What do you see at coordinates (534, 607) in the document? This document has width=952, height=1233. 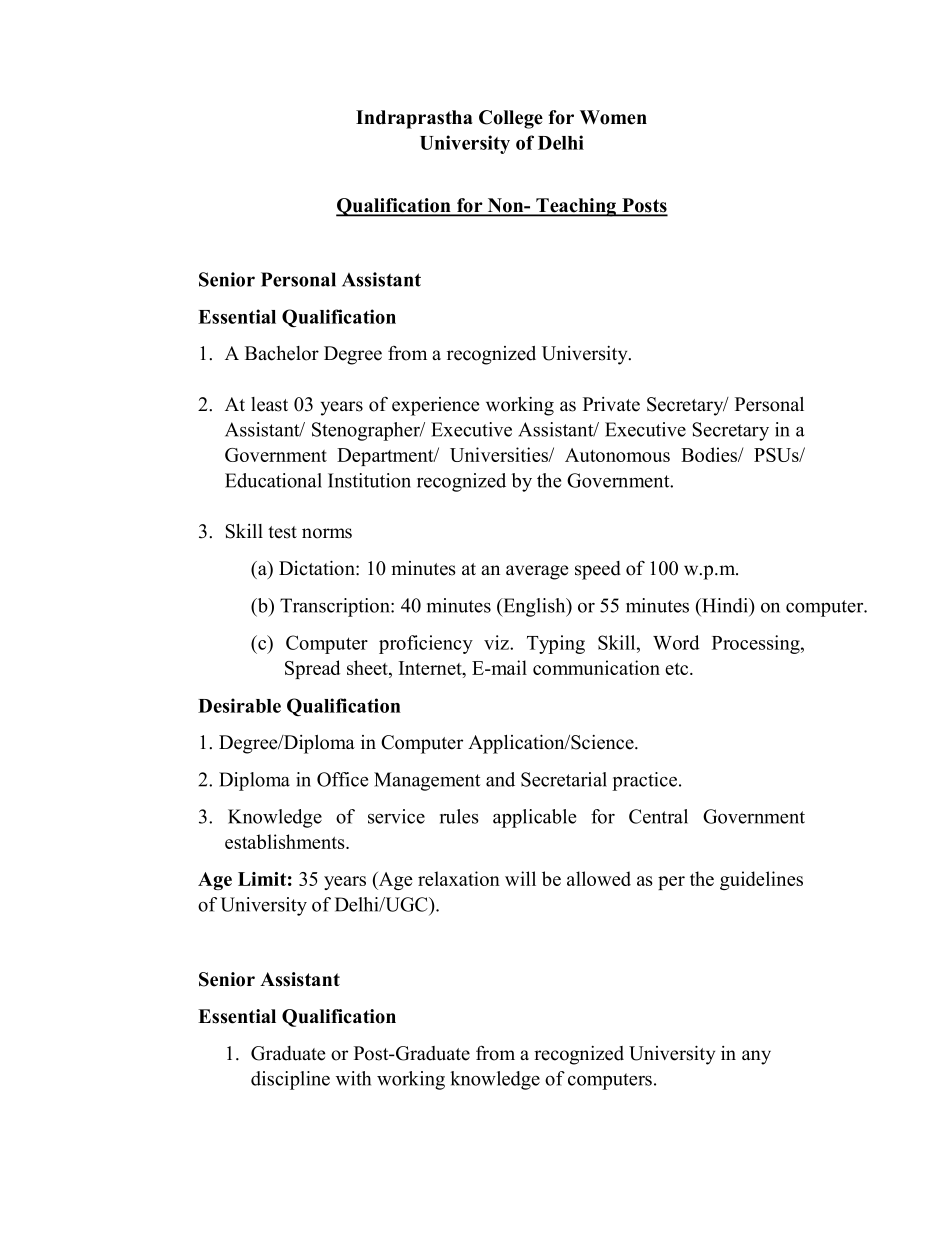 I see `English` at bounding box center [534, 607].
